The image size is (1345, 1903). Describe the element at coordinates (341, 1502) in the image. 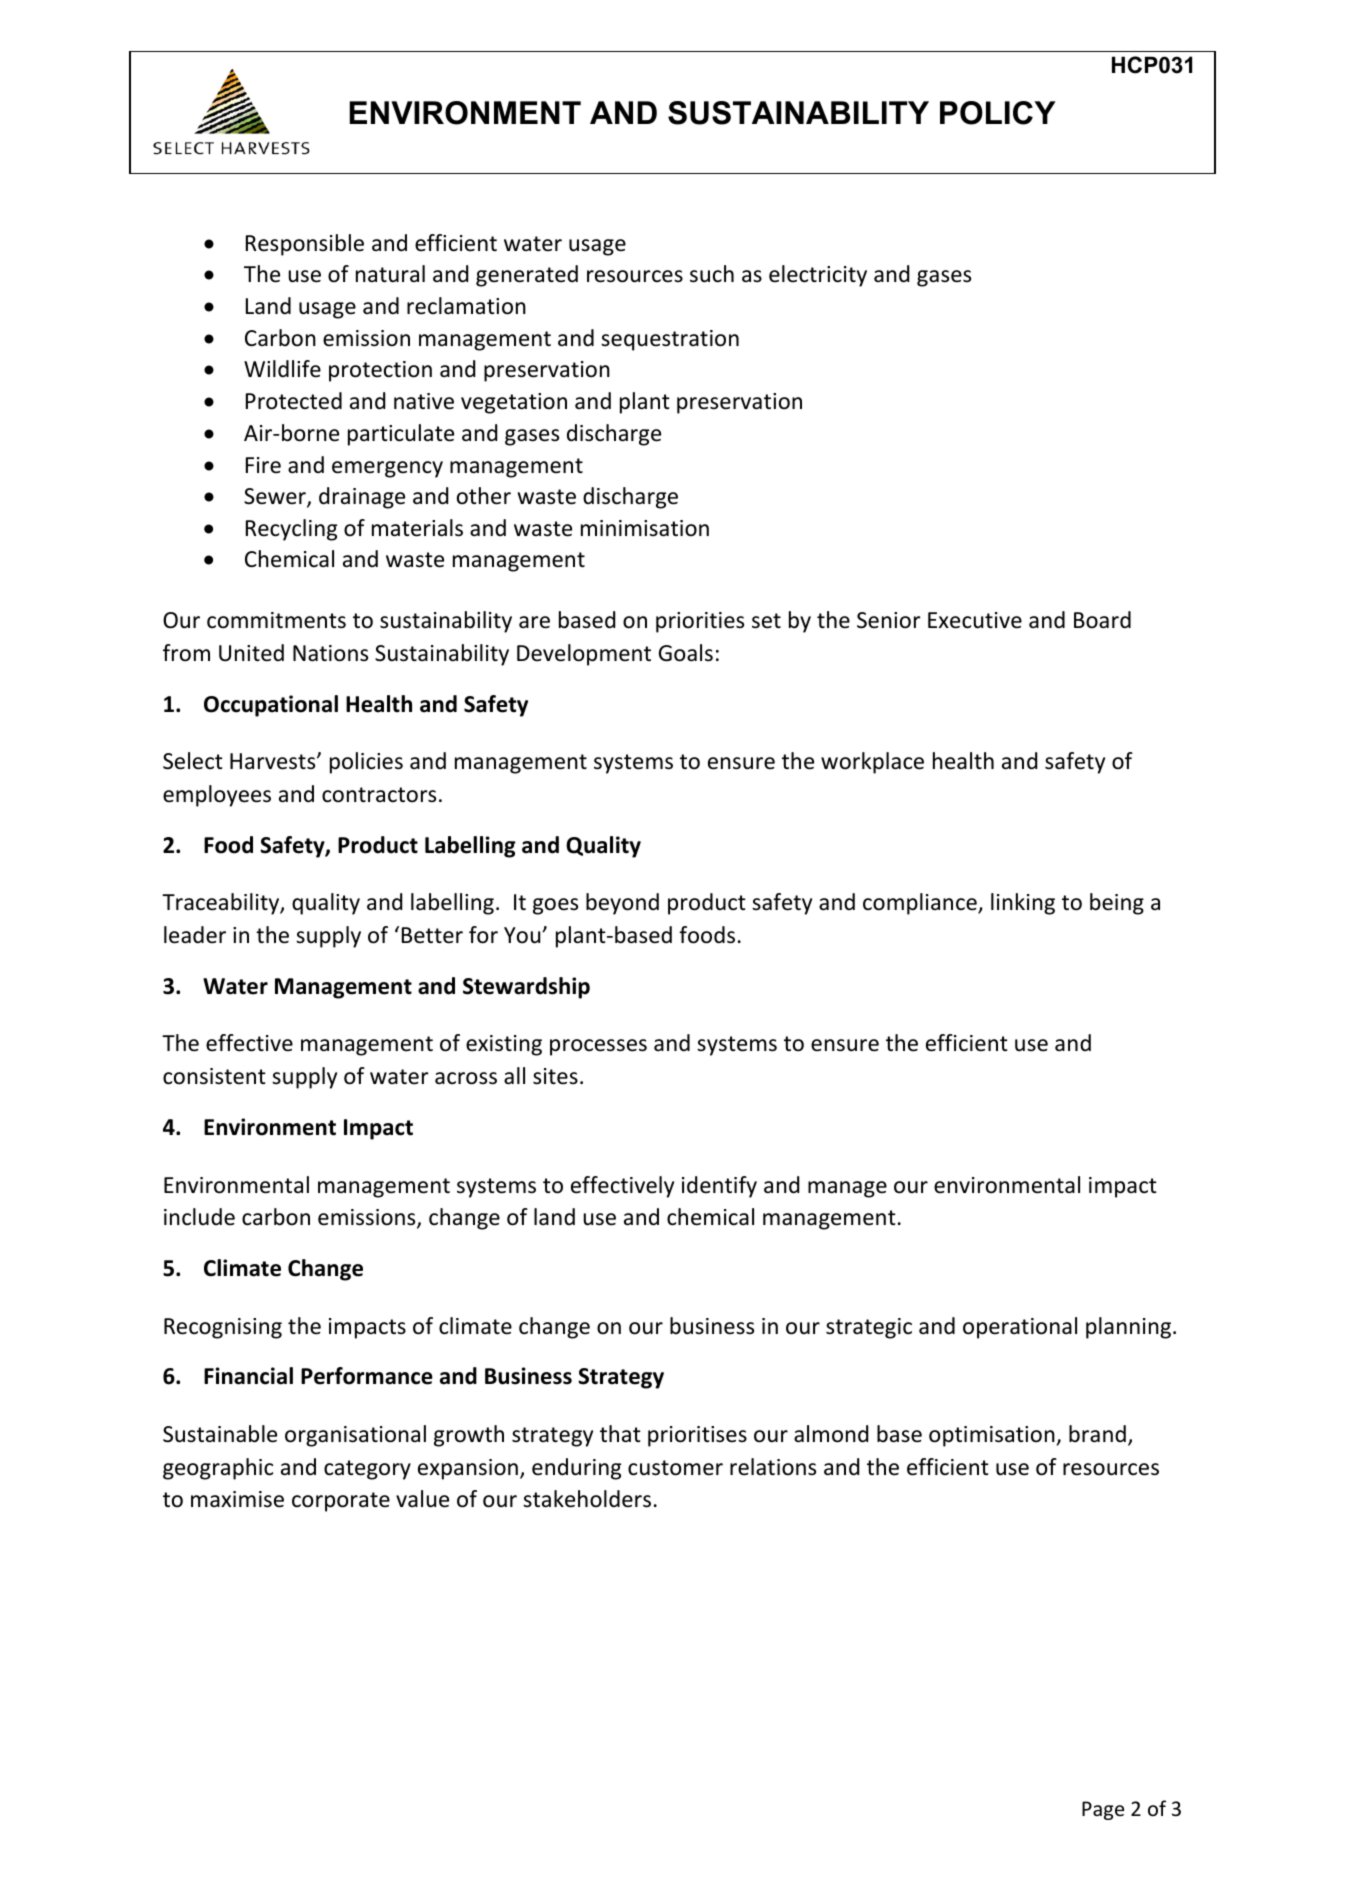

I see `corporate` at that location.
